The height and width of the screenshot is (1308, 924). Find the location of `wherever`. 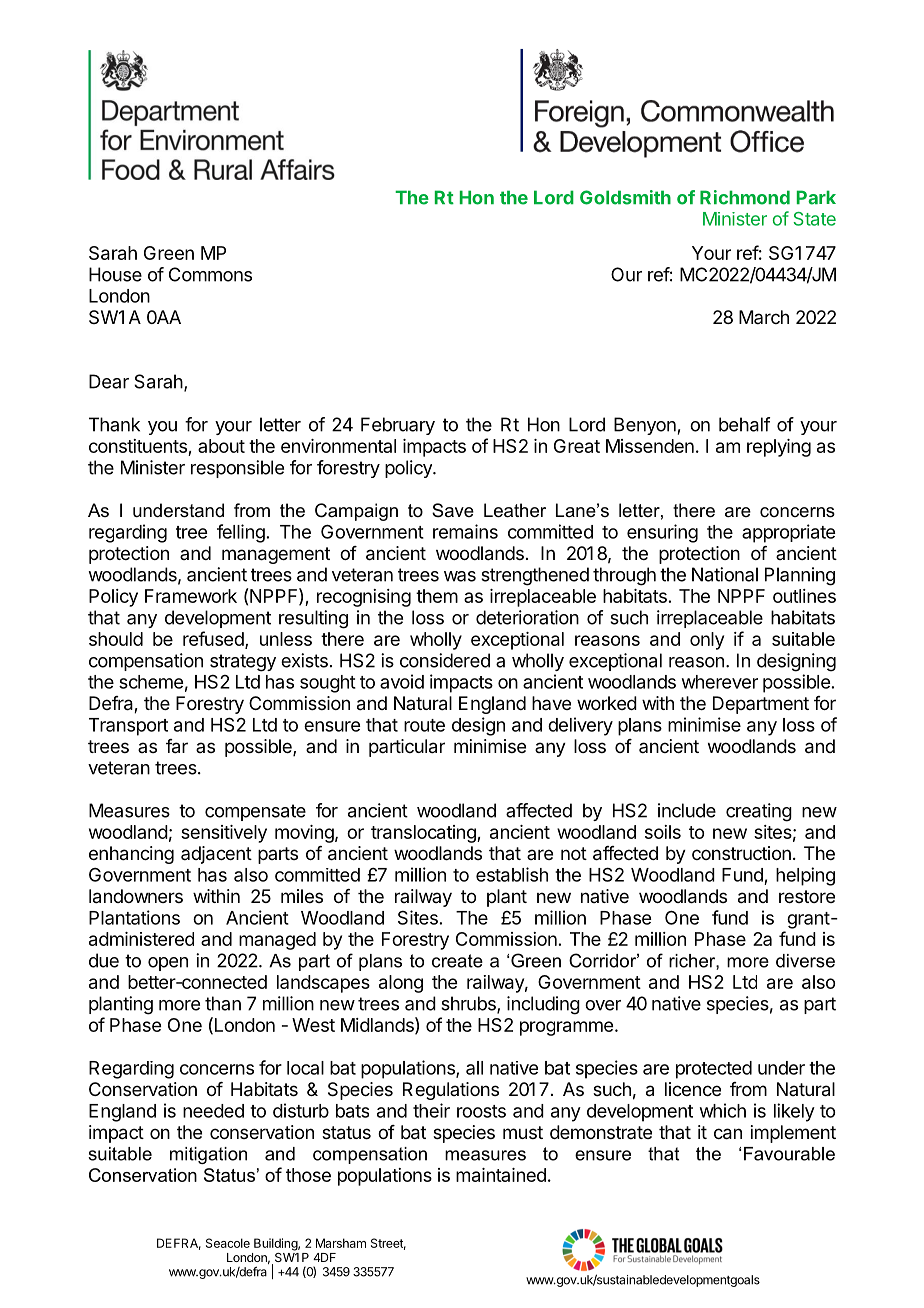

wherever is located at coordinates (720, 682).
